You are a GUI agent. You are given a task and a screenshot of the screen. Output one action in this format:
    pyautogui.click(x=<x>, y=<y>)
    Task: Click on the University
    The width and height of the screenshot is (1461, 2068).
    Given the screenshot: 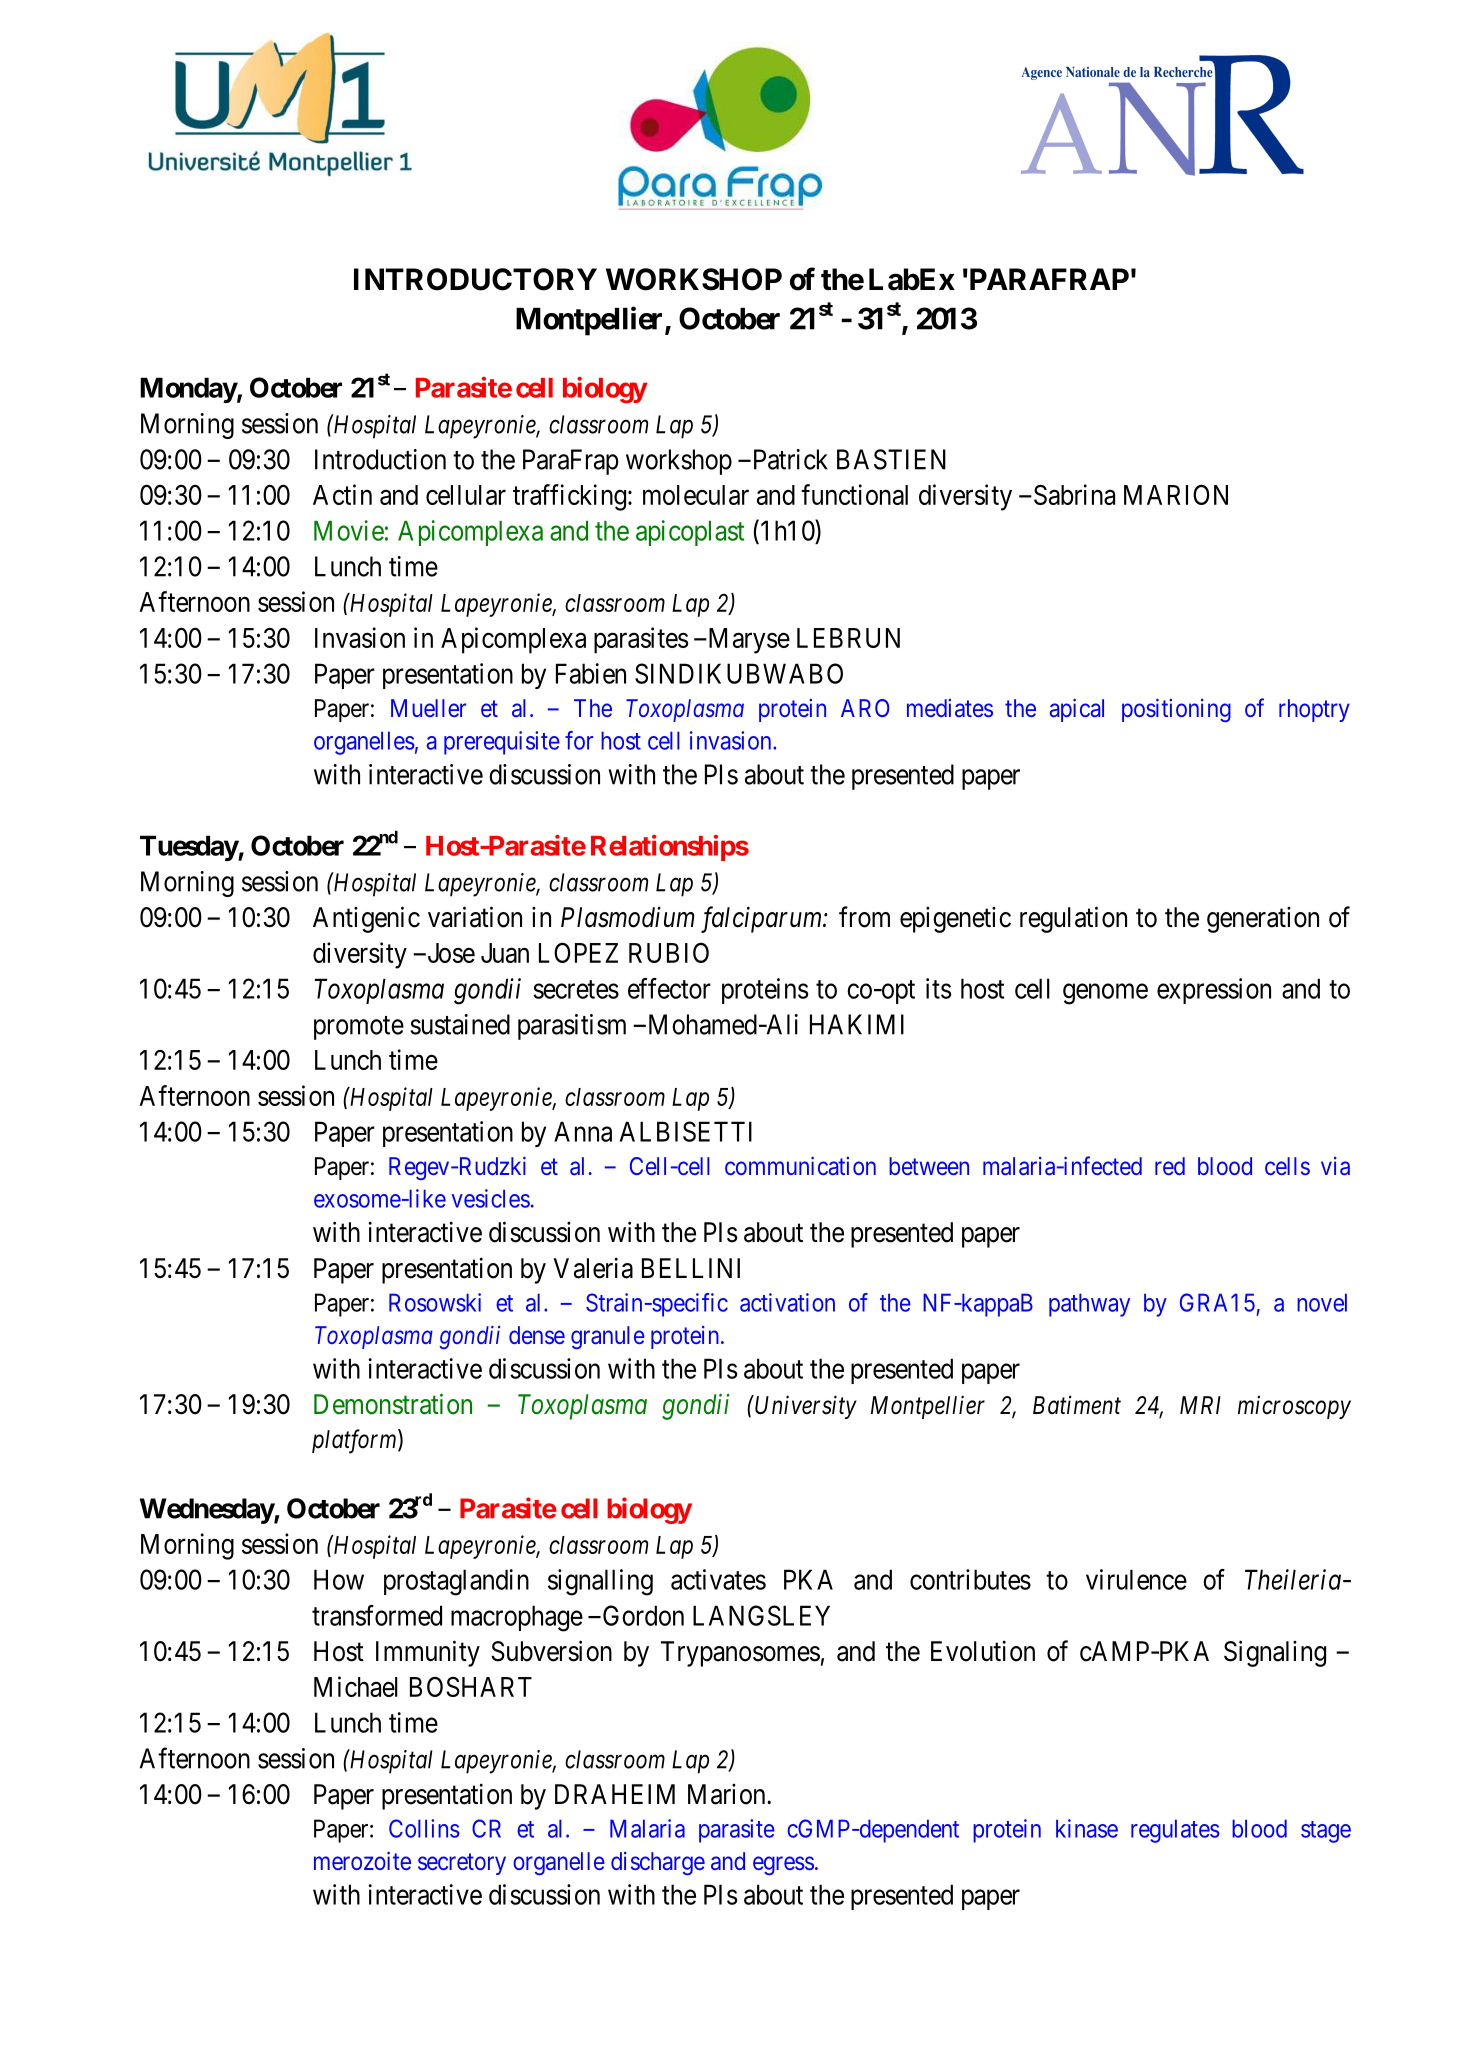 What is the action you would take?
    pyautogui.click(x=806, y=1407)
